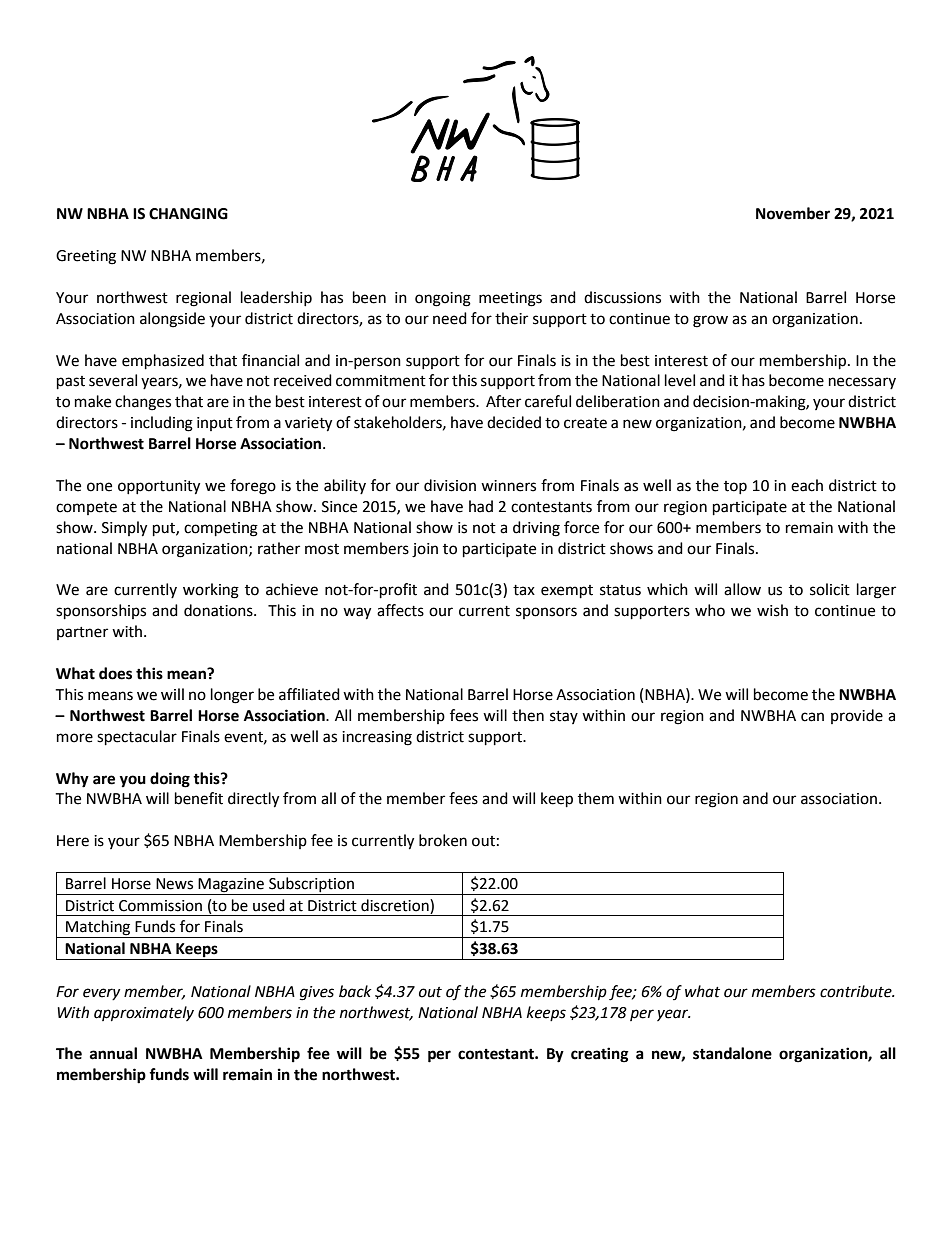 Image resolution: width=952 pixels, height=1233 pixels. Describe the element at coordinates (443, 299) in the page. I see `ongoing` at that location.
